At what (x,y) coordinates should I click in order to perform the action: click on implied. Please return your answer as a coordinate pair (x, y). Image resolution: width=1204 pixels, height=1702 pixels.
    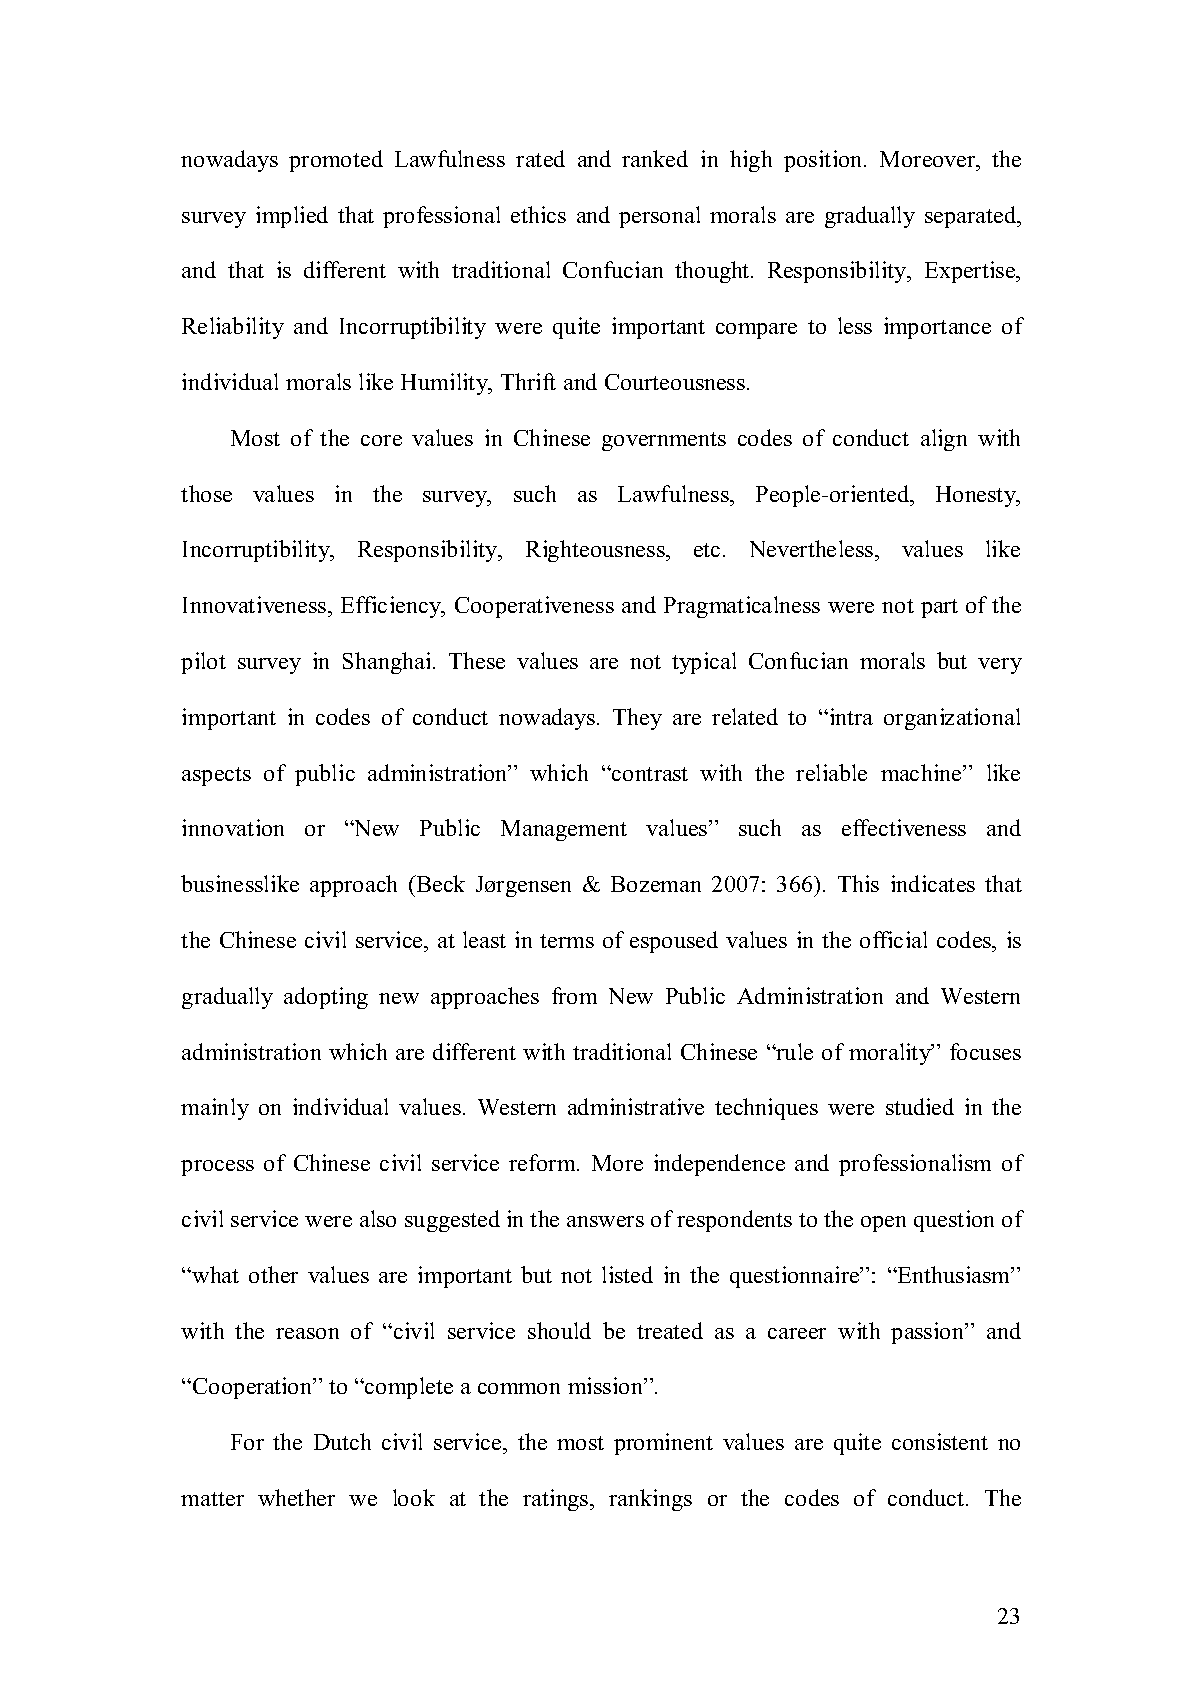
    Looking at the image, I should click on (292, 217).
